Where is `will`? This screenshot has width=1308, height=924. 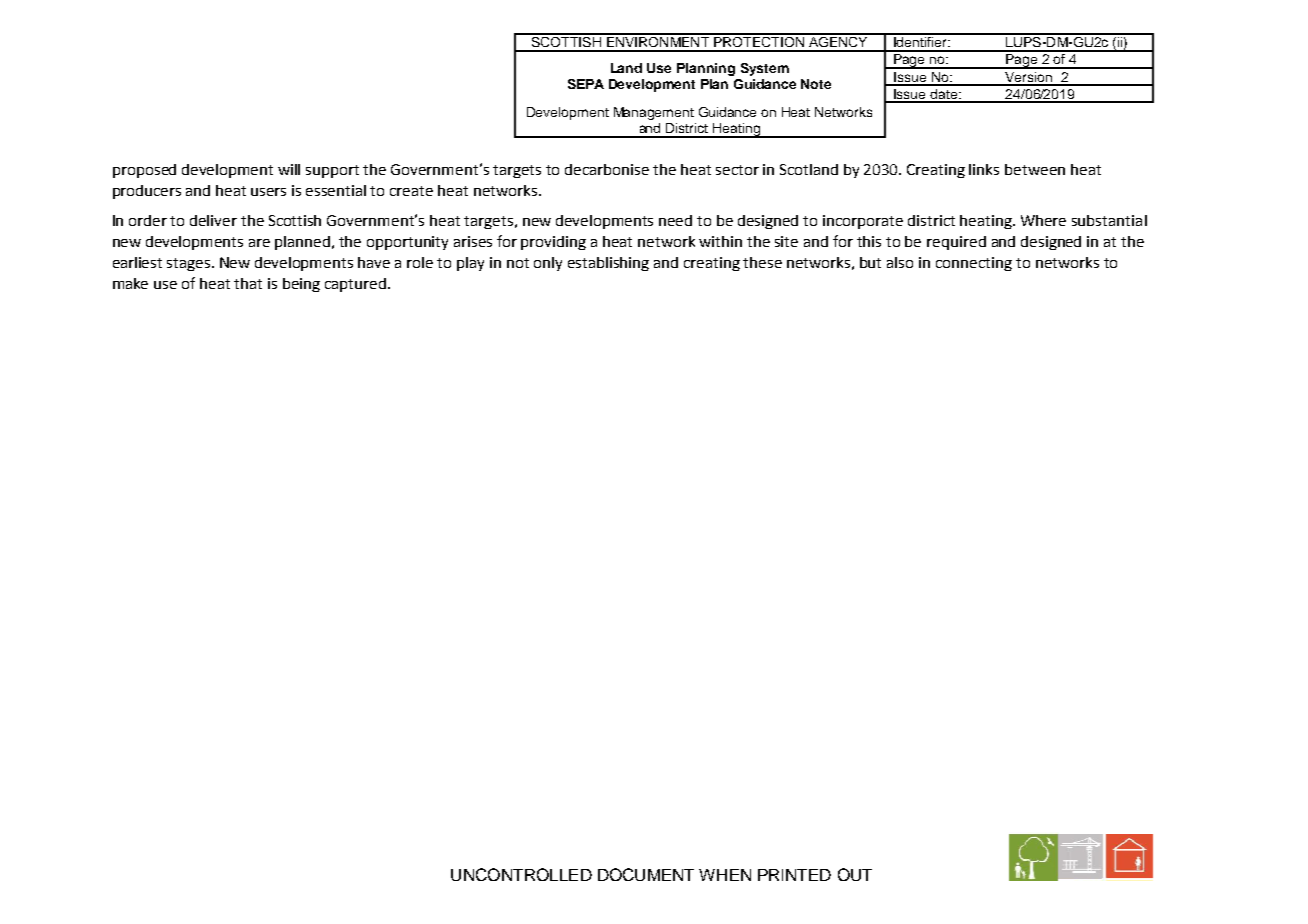 will is located at coordinates (289, 169).
